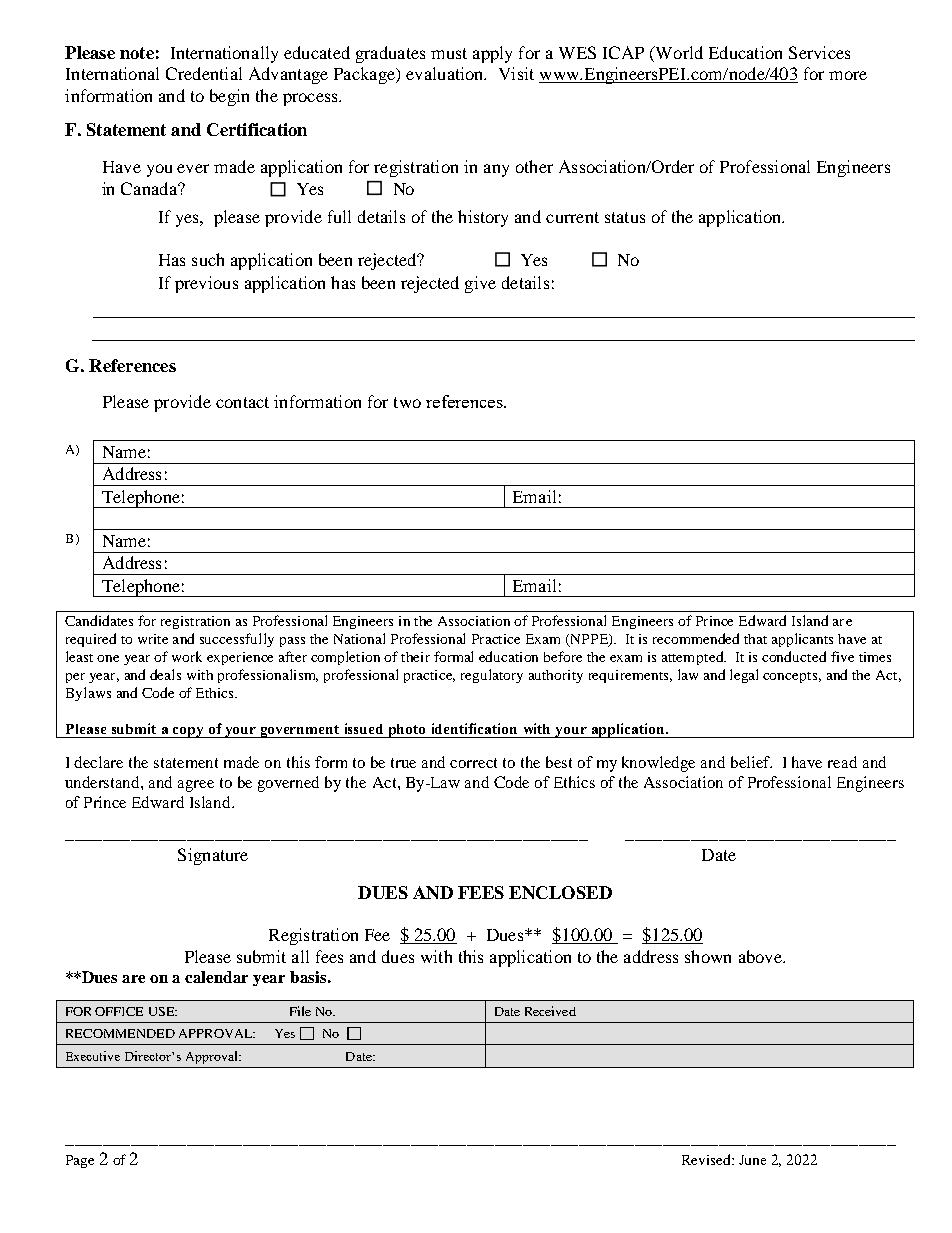  Describe the element at coordinates (752, 1160) in the document. I see `June` at that location.
